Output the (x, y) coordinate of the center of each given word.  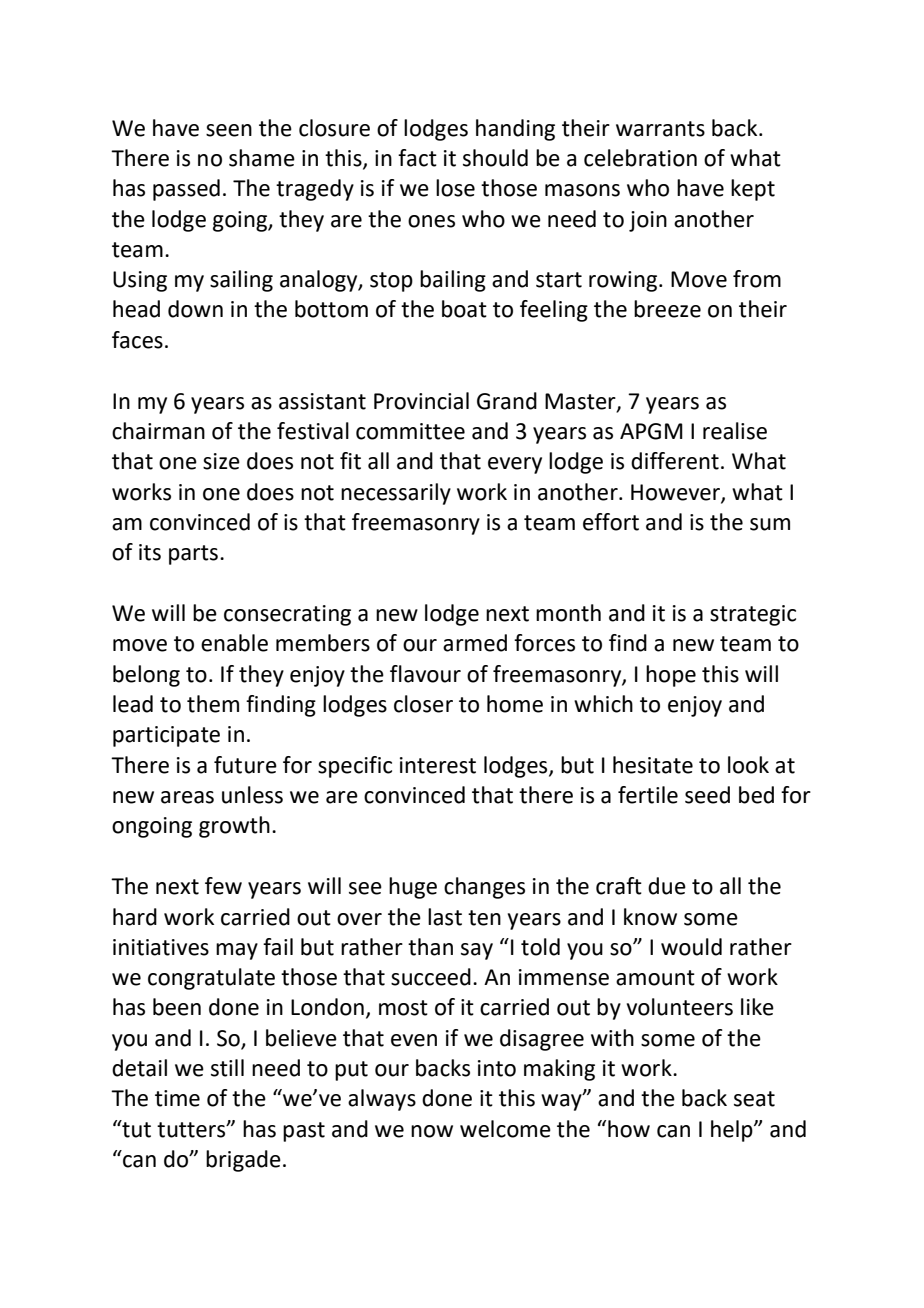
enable (234, 643)
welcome (505, 1129)
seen (229, 130)
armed (475, 643)
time (177, 1098)
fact (417, 158)
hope (671, 676)
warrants (660, 129)
